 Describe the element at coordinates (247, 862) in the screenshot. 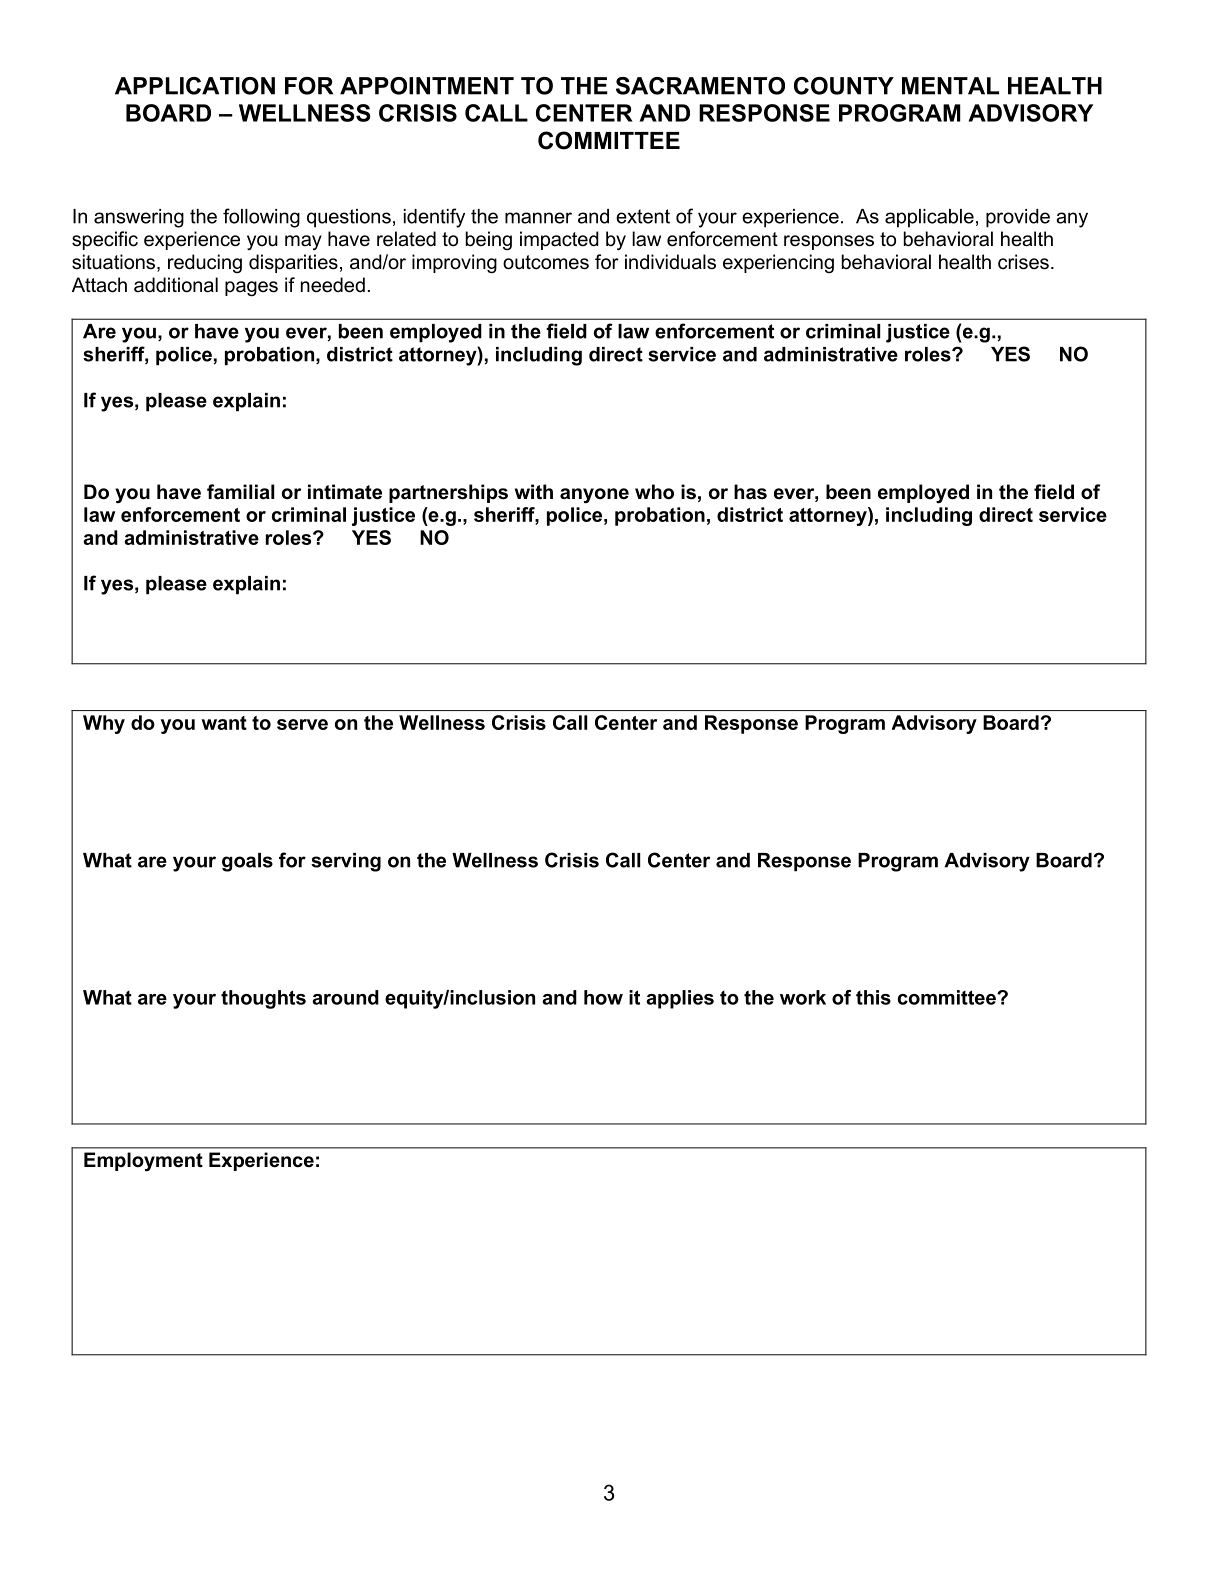

I see `goals` at that location.
